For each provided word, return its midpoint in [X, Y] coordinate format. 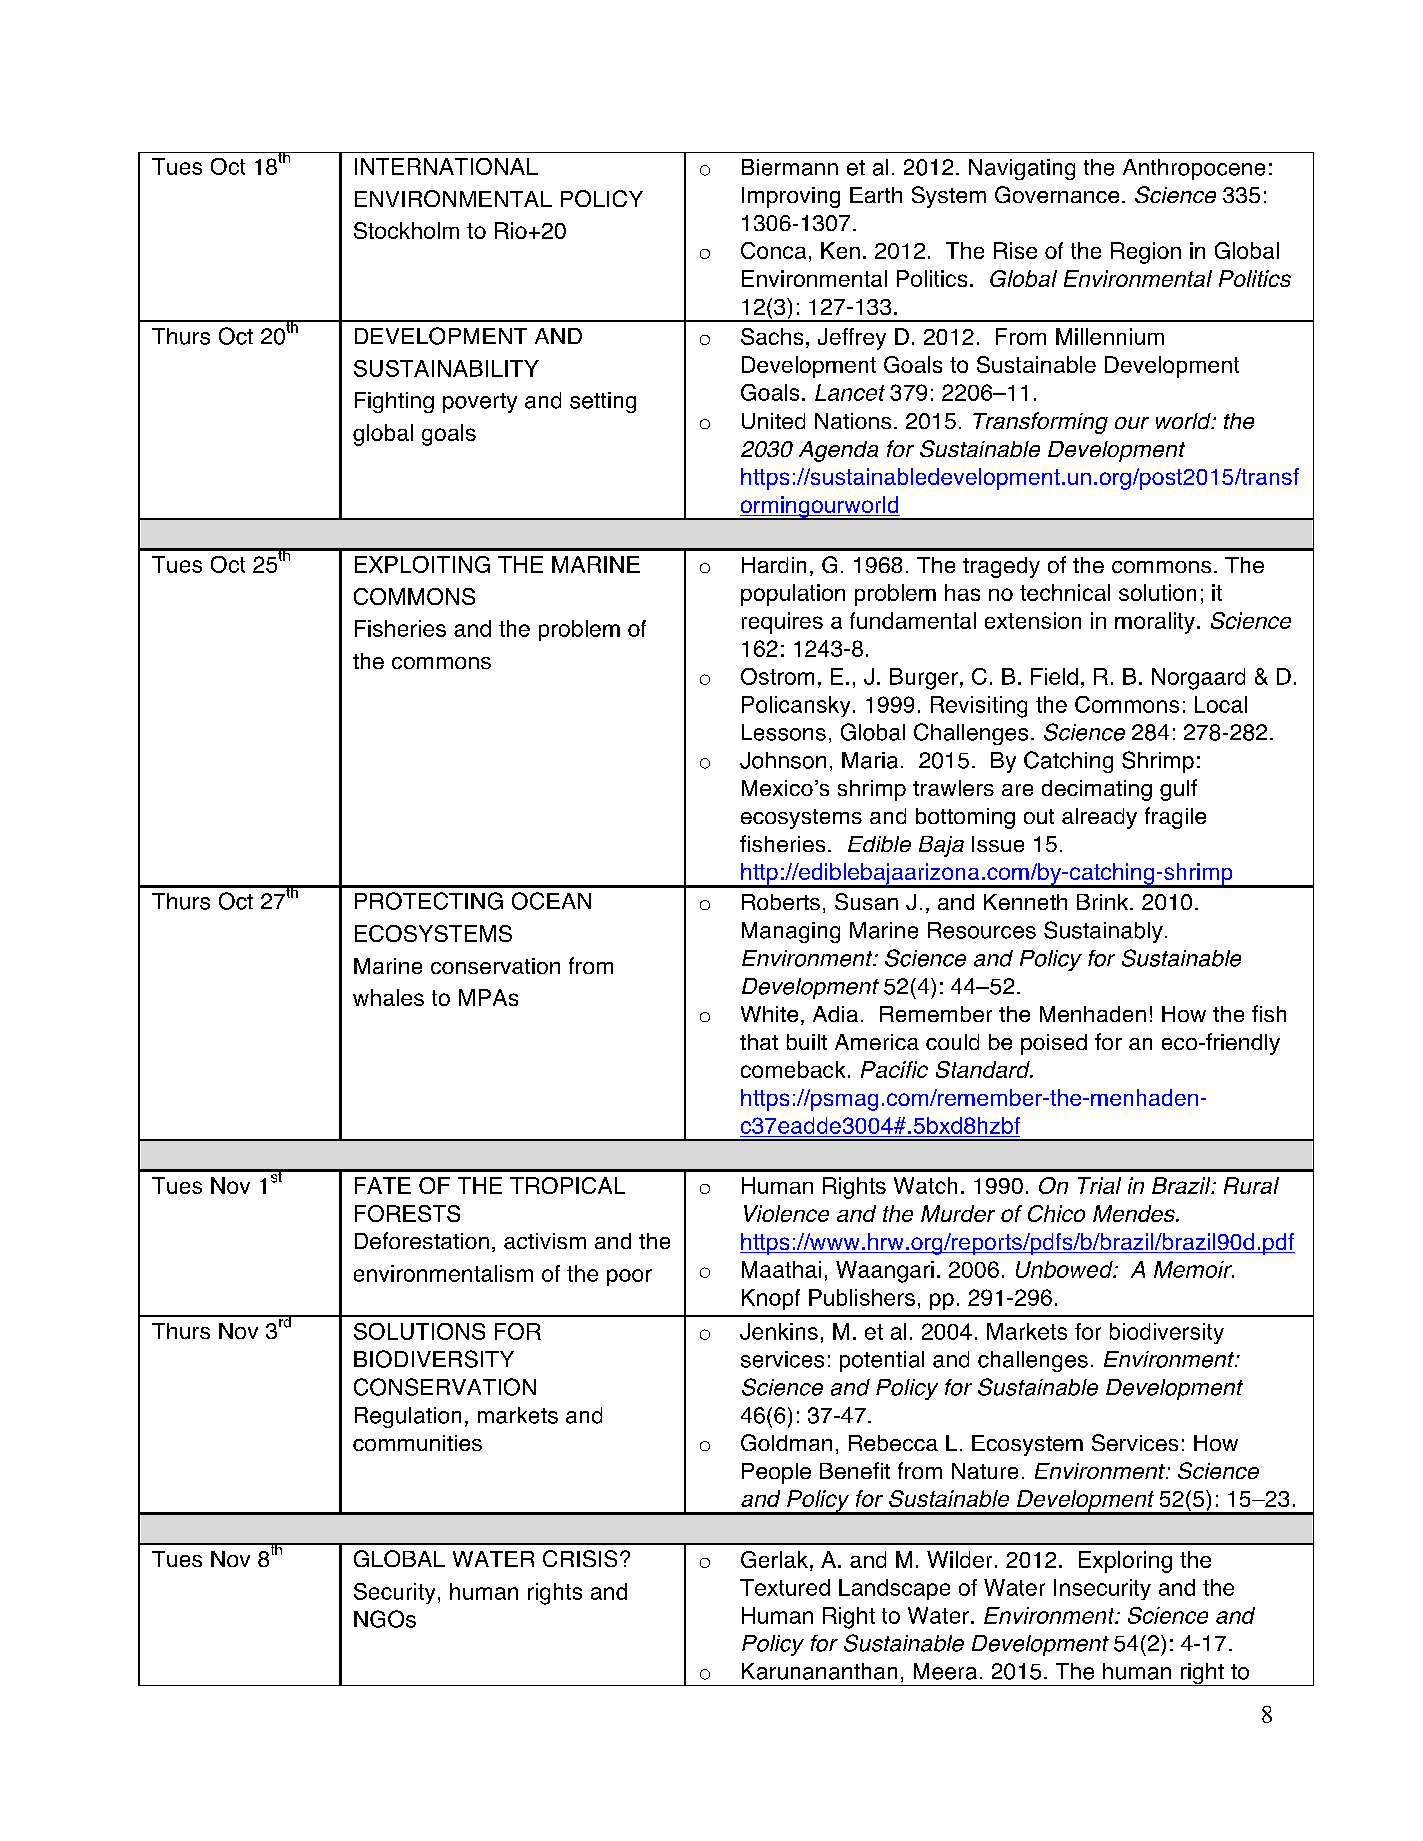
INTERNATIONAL [446, 166]
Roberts [781, 902]
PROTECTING [429, 901]
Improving [791, 197]
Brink [1104, 902]
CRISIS [580, 1558]
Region [1146, 253]
